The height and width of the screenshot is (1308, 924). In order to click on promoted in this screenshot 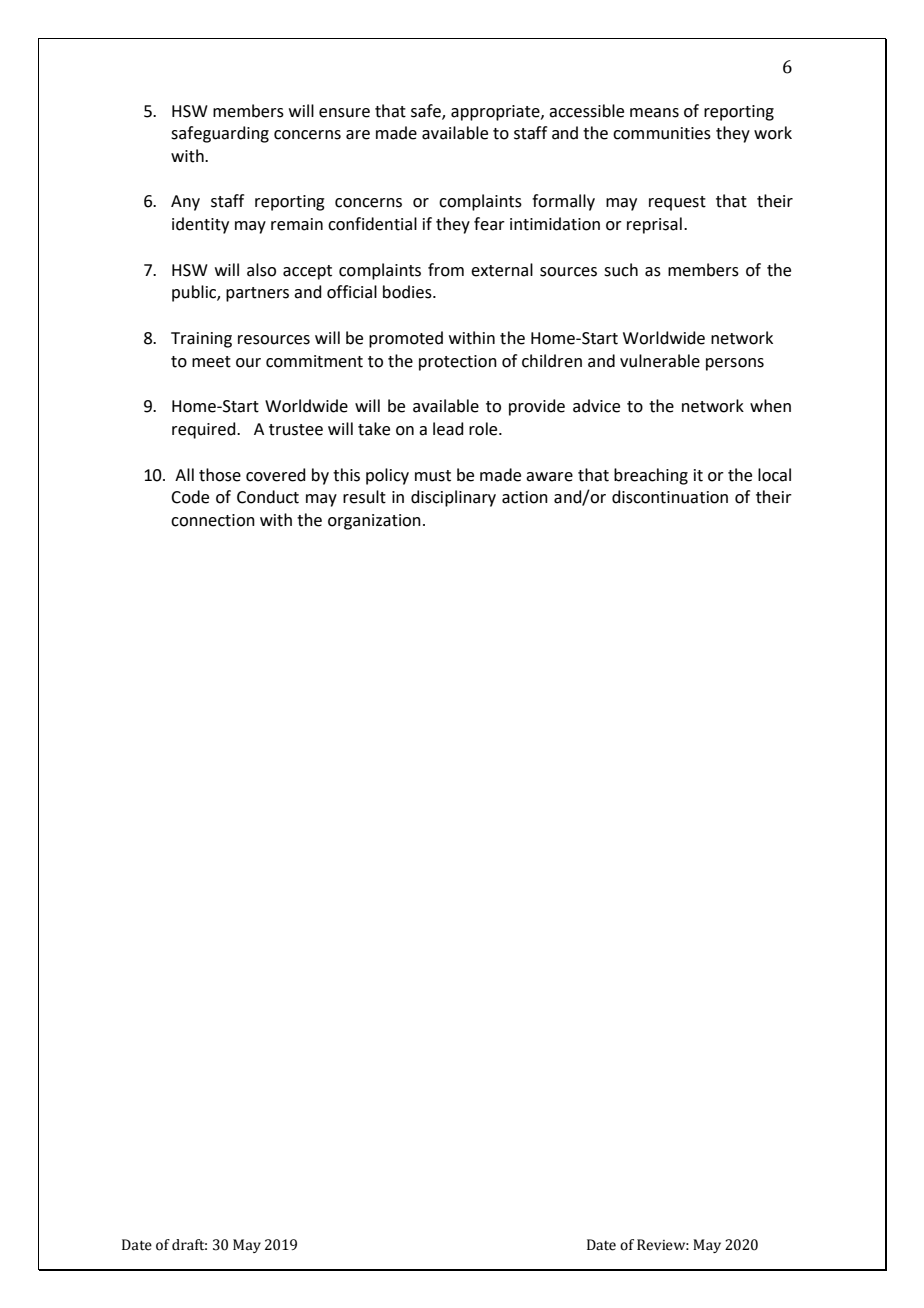, I will do `click(406, 339)`.
